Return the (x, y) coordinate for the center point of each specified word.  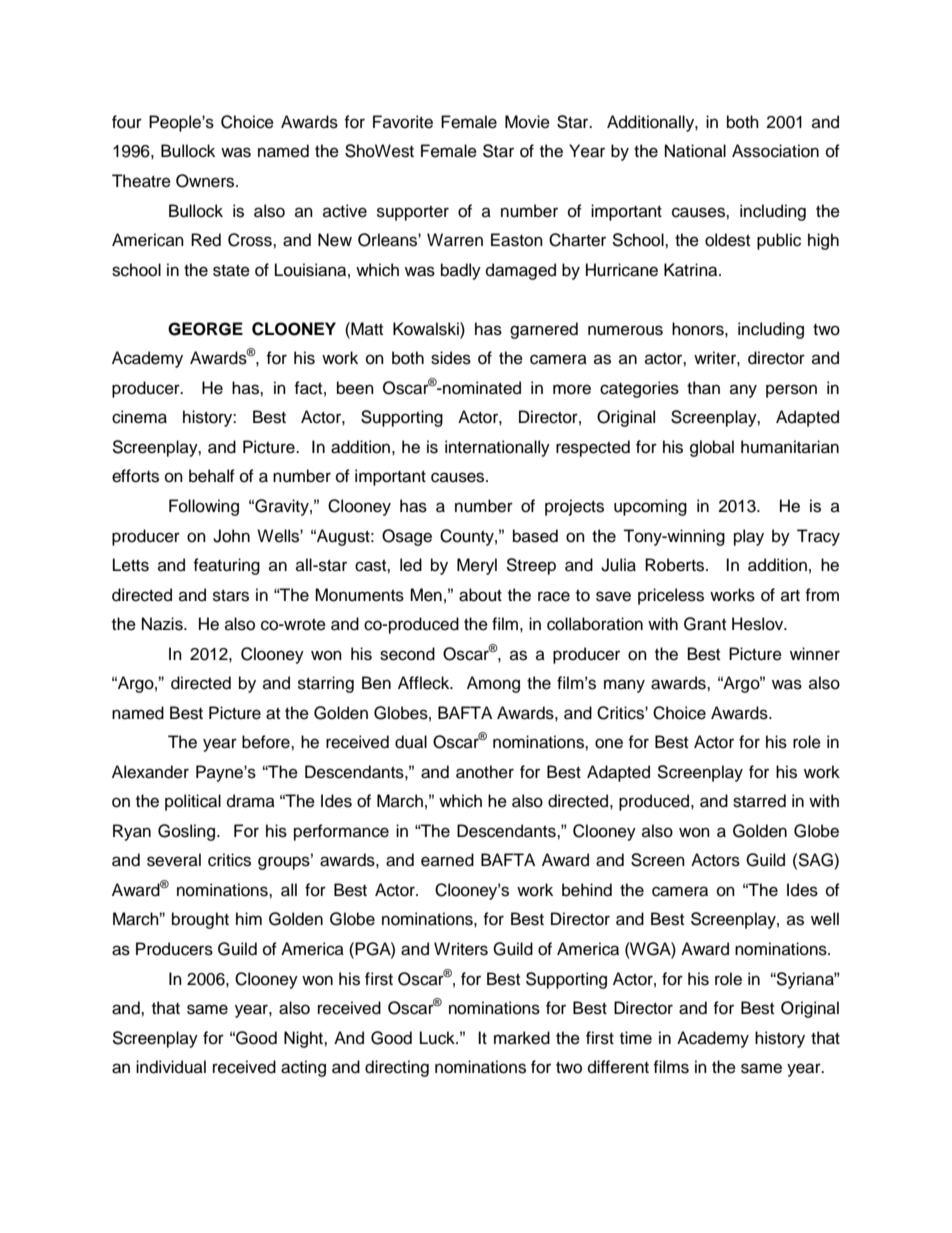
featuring (226, 566)
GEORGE (205, 329)
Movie (527, 122)
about (480, 595)
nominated (481, 388)
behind (587, 890)
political (193, 802)
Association (775, 151)
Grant (705, 624)
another (485, 772)
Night (304, 1039)
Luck (438, 1038)
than (703, 388)
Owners (206, 181)
